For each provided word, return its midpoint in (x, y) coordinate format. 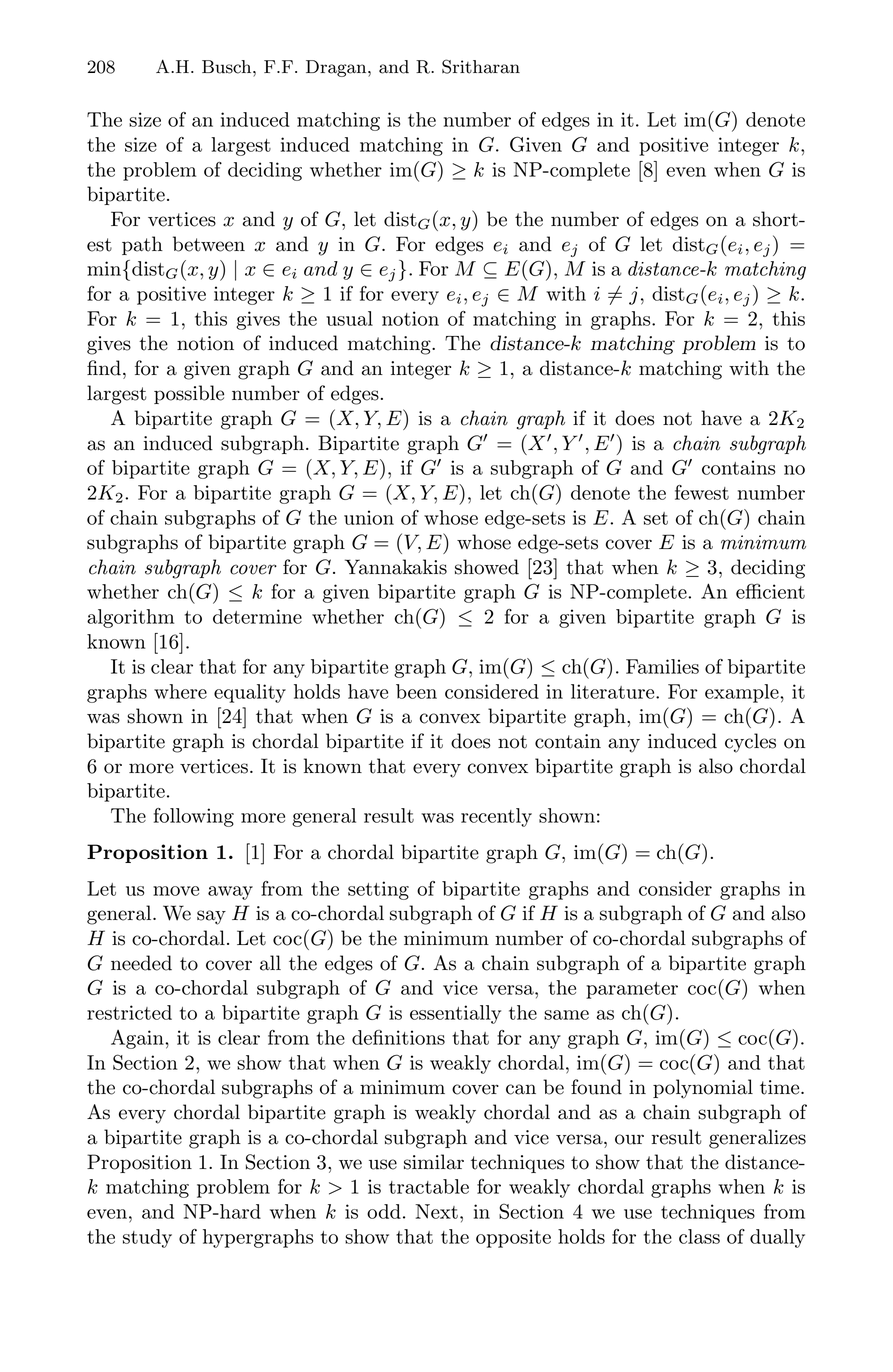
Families (662, 666)
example (743, 693)
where (180, 691)
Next (436, 1211)
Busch (228, 67)
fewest (702, 492)
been (416, 691)
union (369, 517)
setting (378, 890)
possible (189, 394)
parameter (632, 990)
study (147, 1238)
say (211, 917)
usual (349, 318)
